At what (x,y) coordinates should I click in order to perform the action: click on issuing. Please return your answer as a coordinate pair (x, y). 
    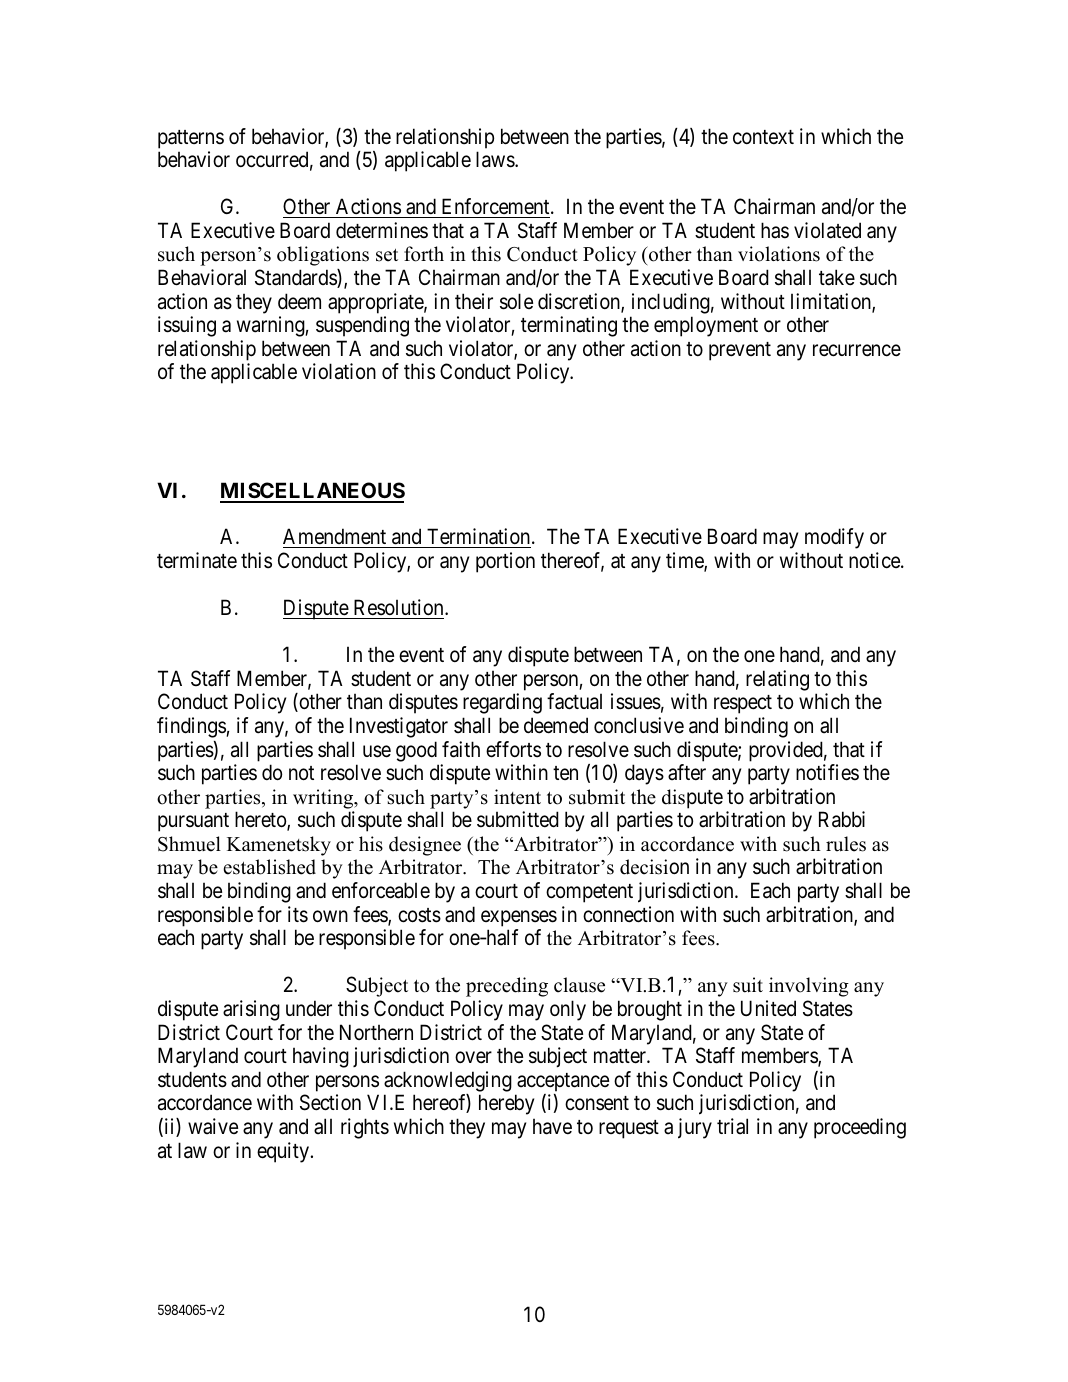
    Looking at the image, I should click on (187, 326).
